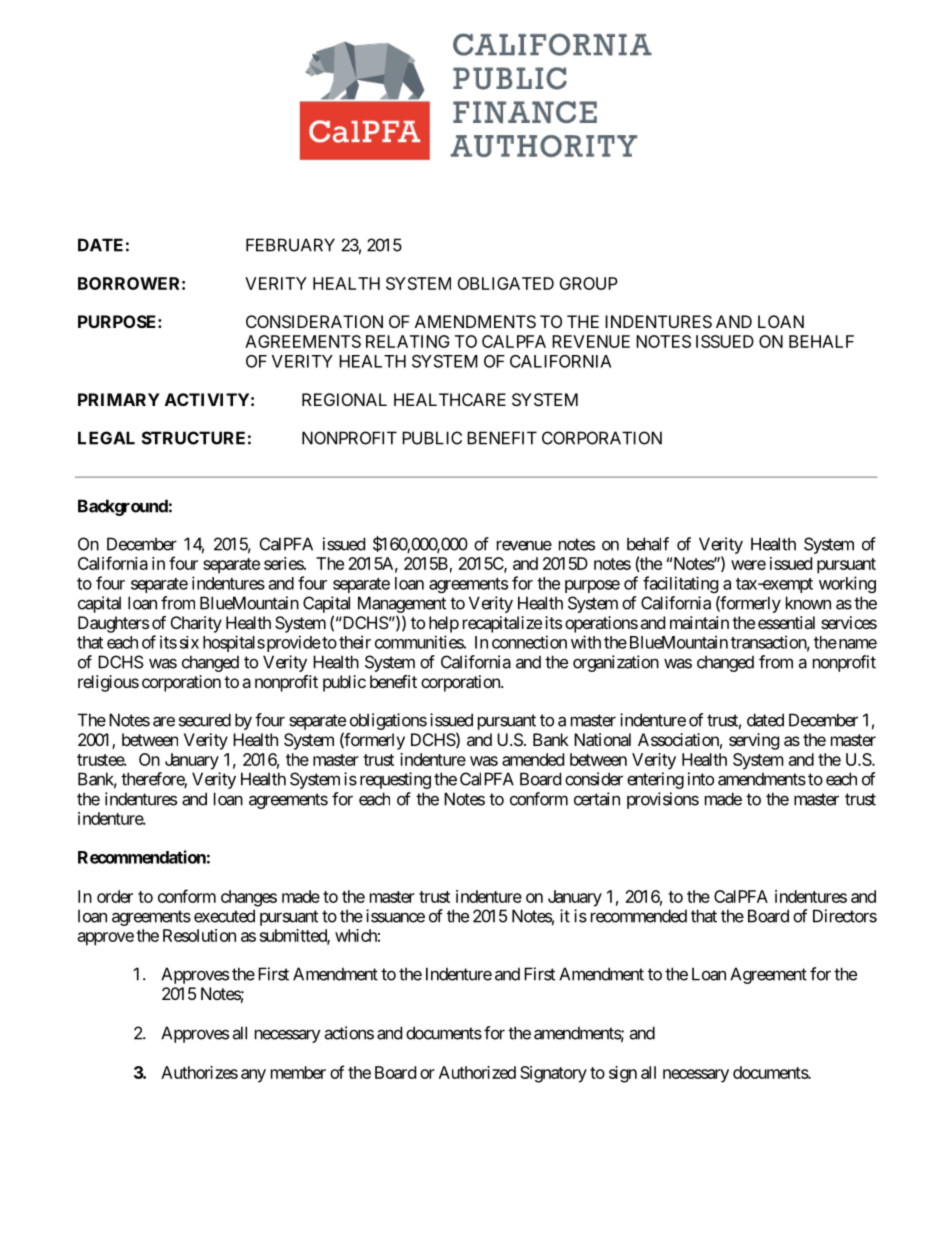 The image size is (952, 1233). I want to click on FEBRUARY, so click(290, 245).
